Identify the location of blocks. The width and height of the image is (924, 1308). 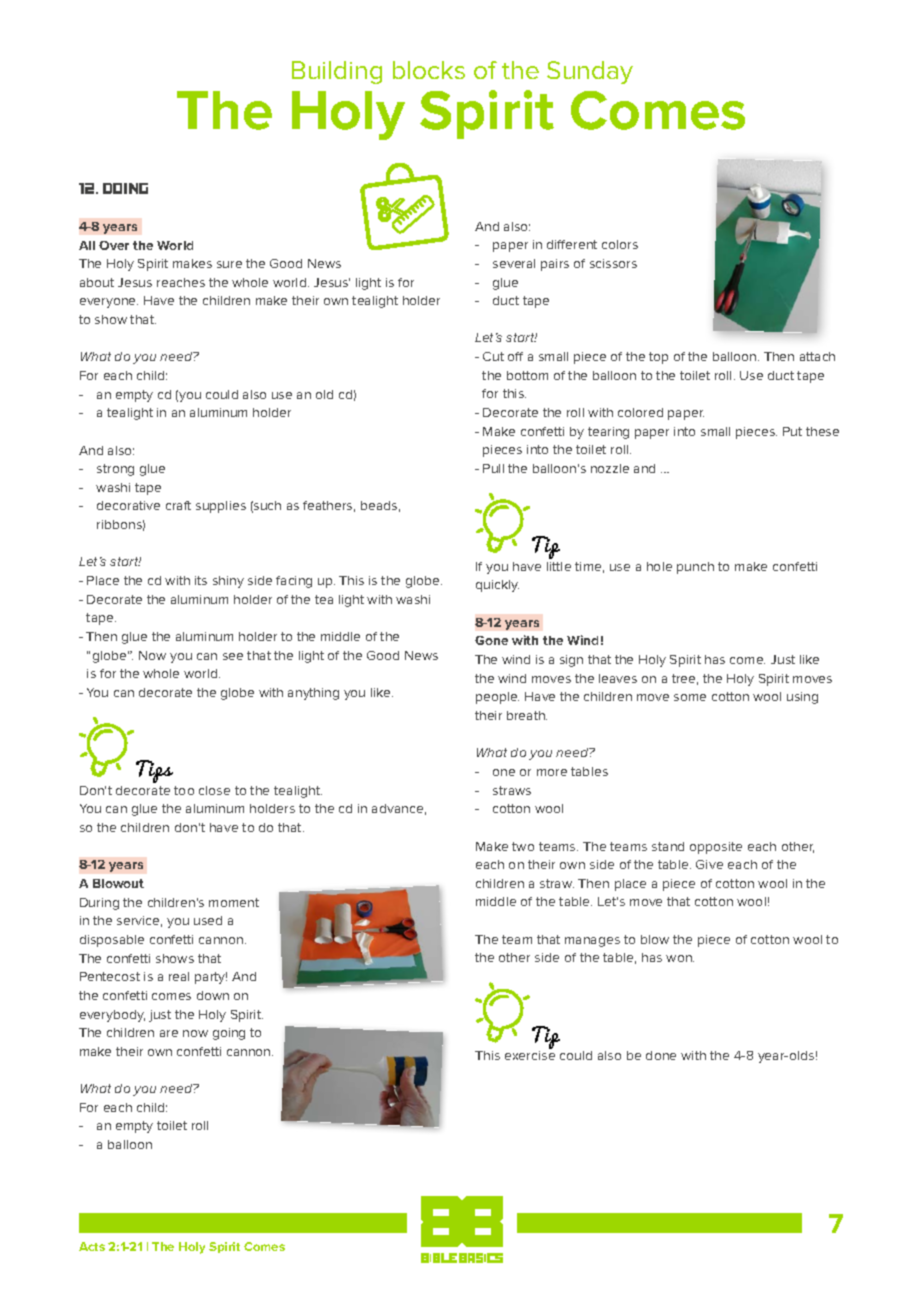
(429, 70).
